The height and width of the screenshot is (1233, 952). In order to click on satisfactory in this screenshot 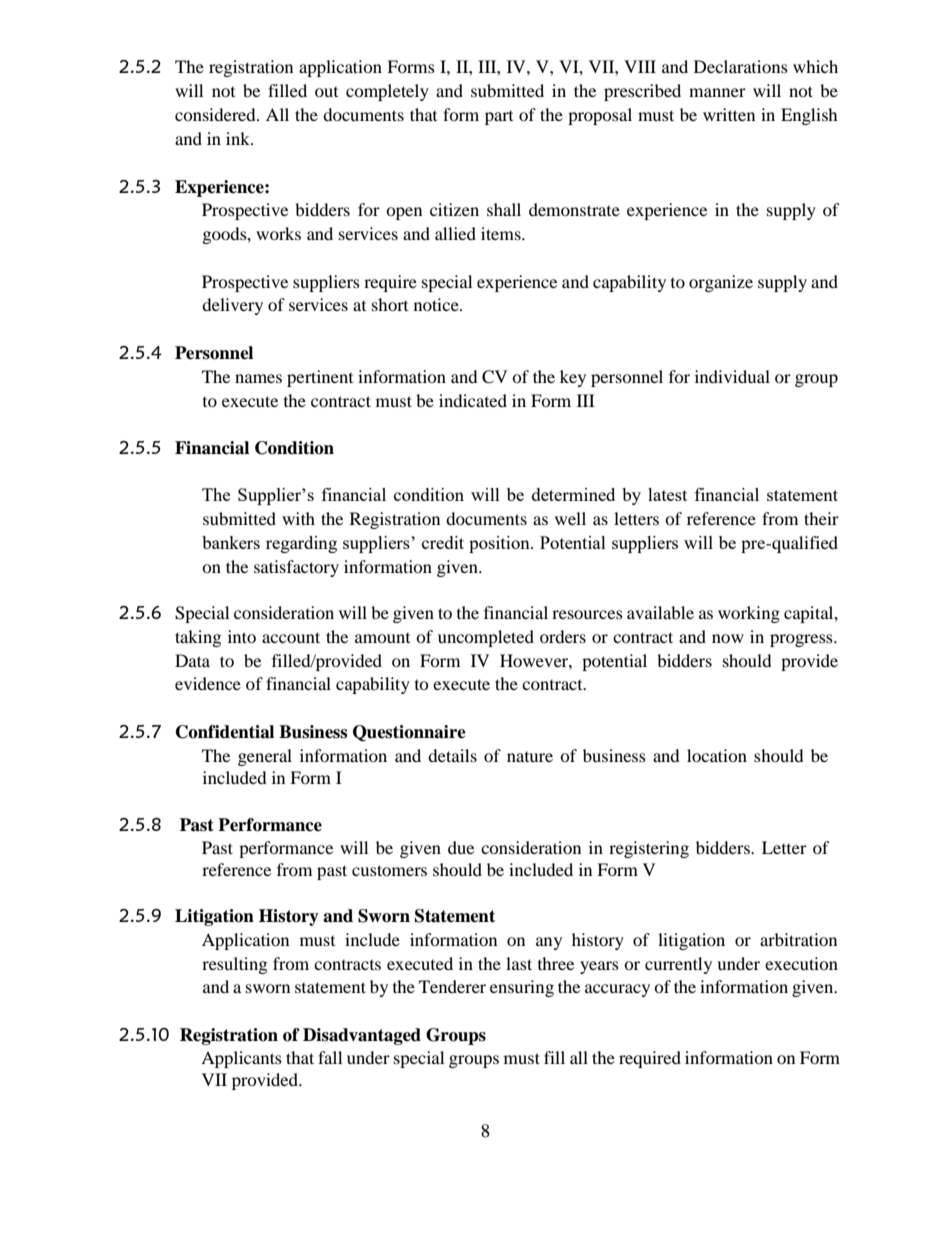, I will do `click(296, 568)`.
